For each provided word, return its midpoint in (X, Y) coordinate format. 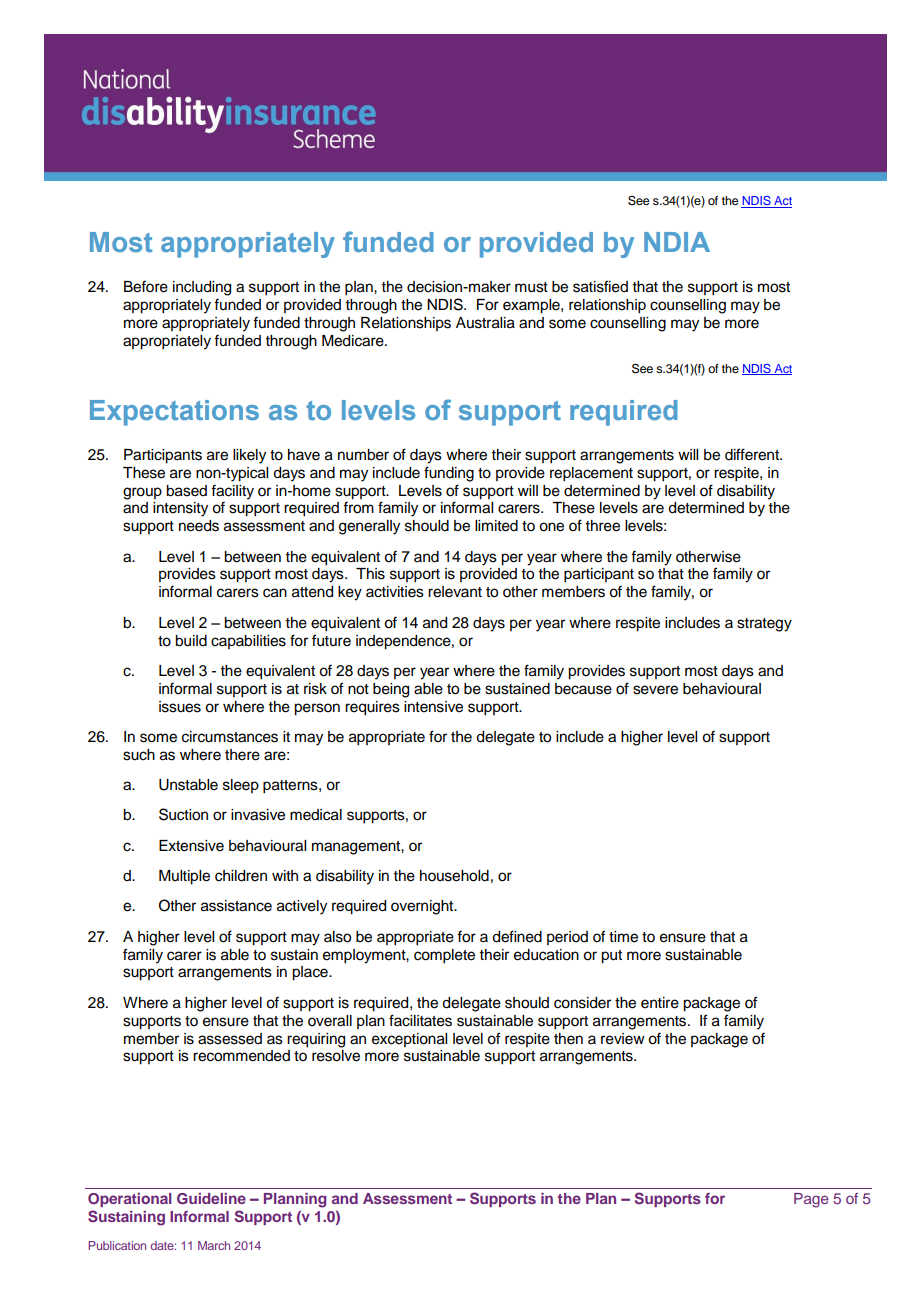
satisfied (600, 286)
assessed (230, 1039)
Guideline (211, 1199)
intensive (433, 707)
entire (660, 1003)
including (202, 288)
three (603, 526)
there (242, 755)
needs (199, 526)
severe (655, 690)
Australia (485, 323)
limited (496, 526)
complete (444, 956)
